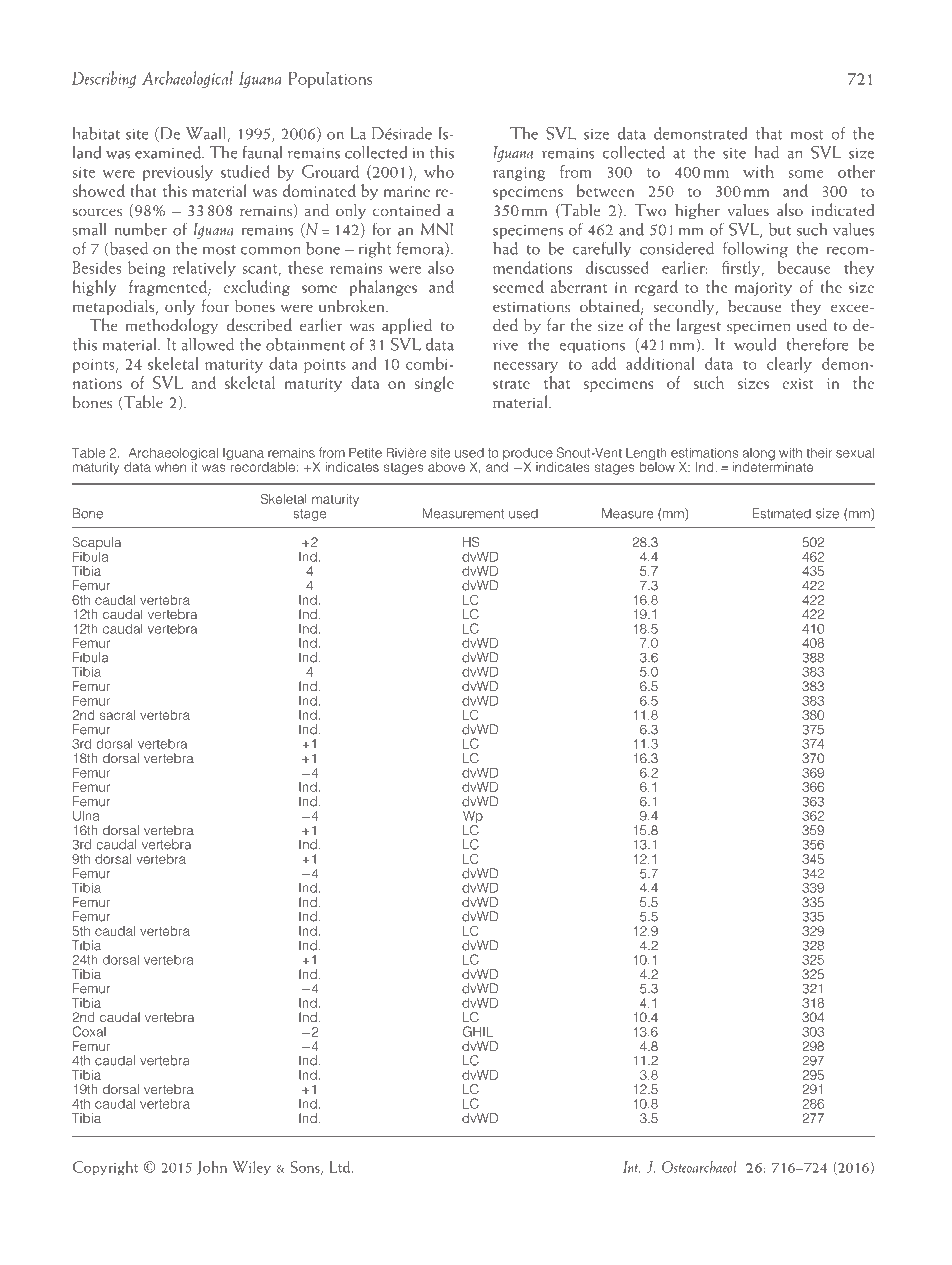 The image size is (952, 1265). I want to click on who, so click(439, 171).
